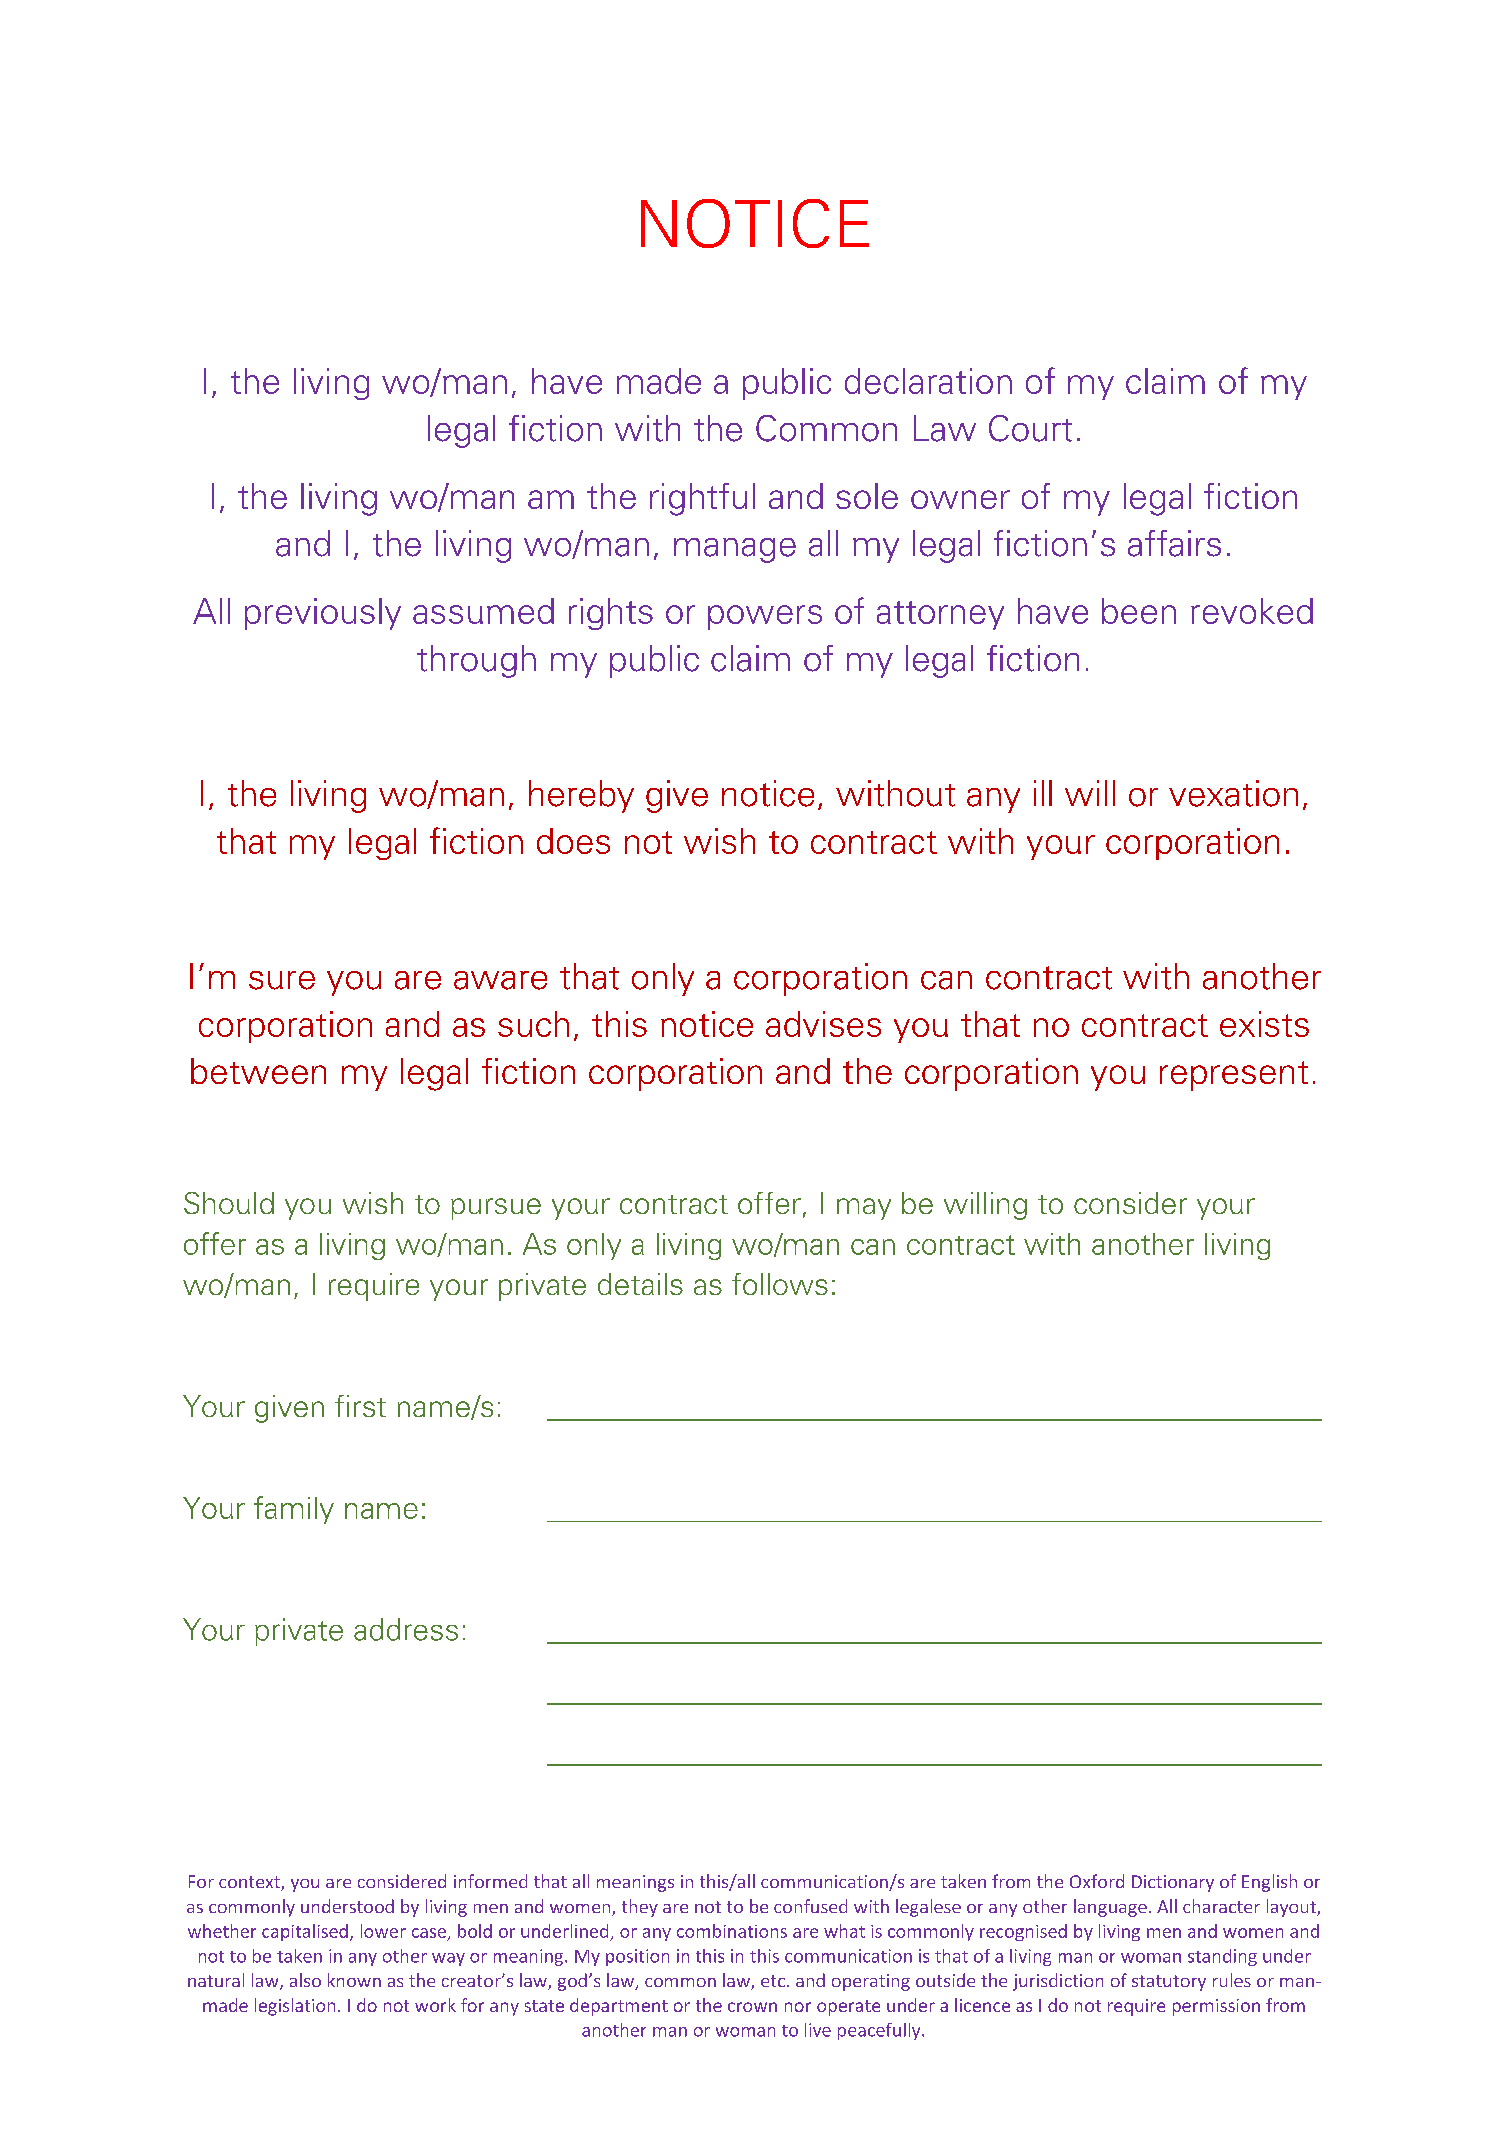 The image size is (1508, 2132). I want to click on known, so click(354, 1980).
